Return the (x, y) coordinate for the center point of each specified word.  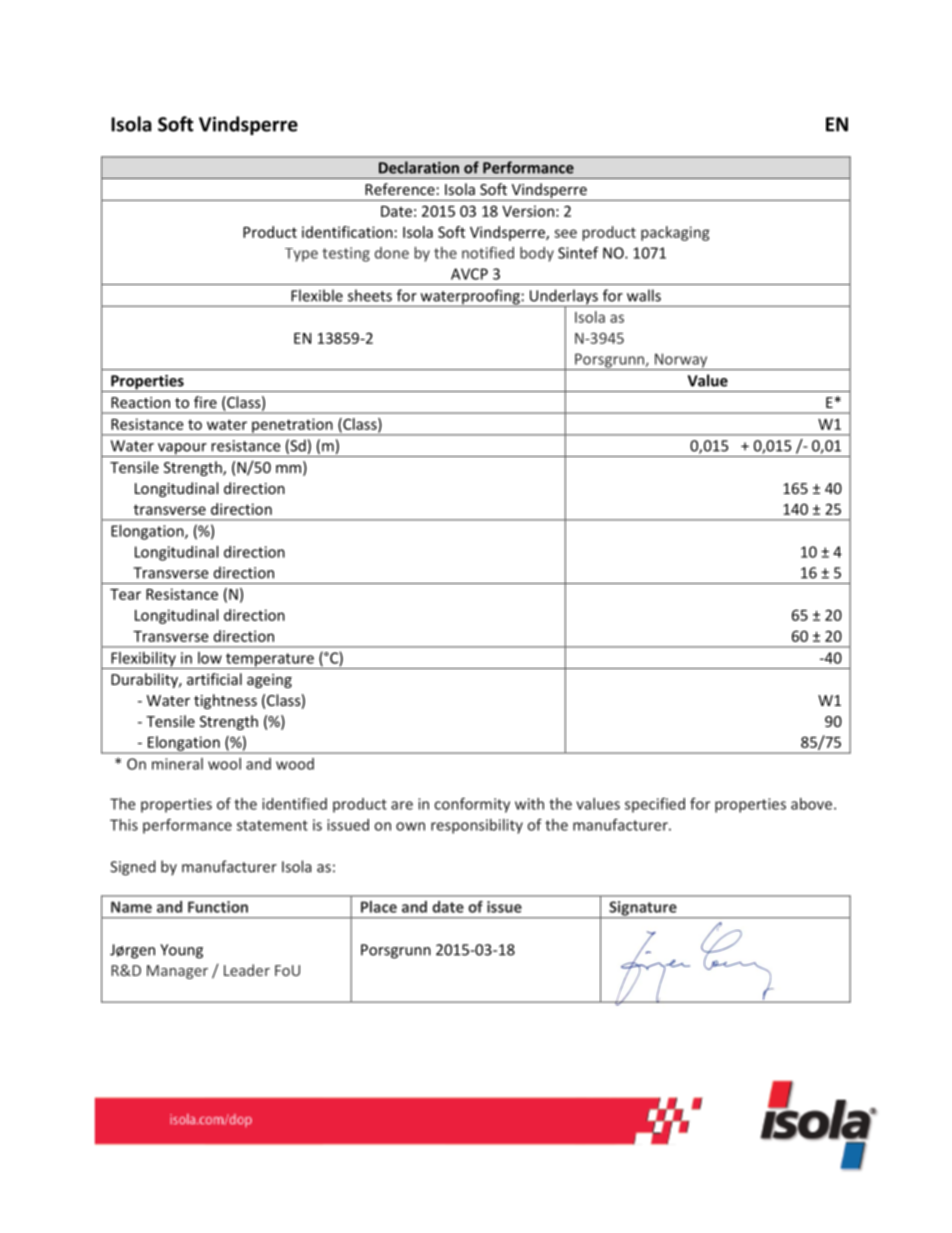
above (813, 804)
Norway (681, 361)
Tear (125, 594)
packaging (675, 233)
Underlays (564, 298)
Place (379, 907)
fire (205, 402)
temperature (270, 661)
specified (655, 805)
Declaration (419, 167)
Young (181, 951)
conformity (472, 805)
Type (301, 255)
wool (224, 764)
